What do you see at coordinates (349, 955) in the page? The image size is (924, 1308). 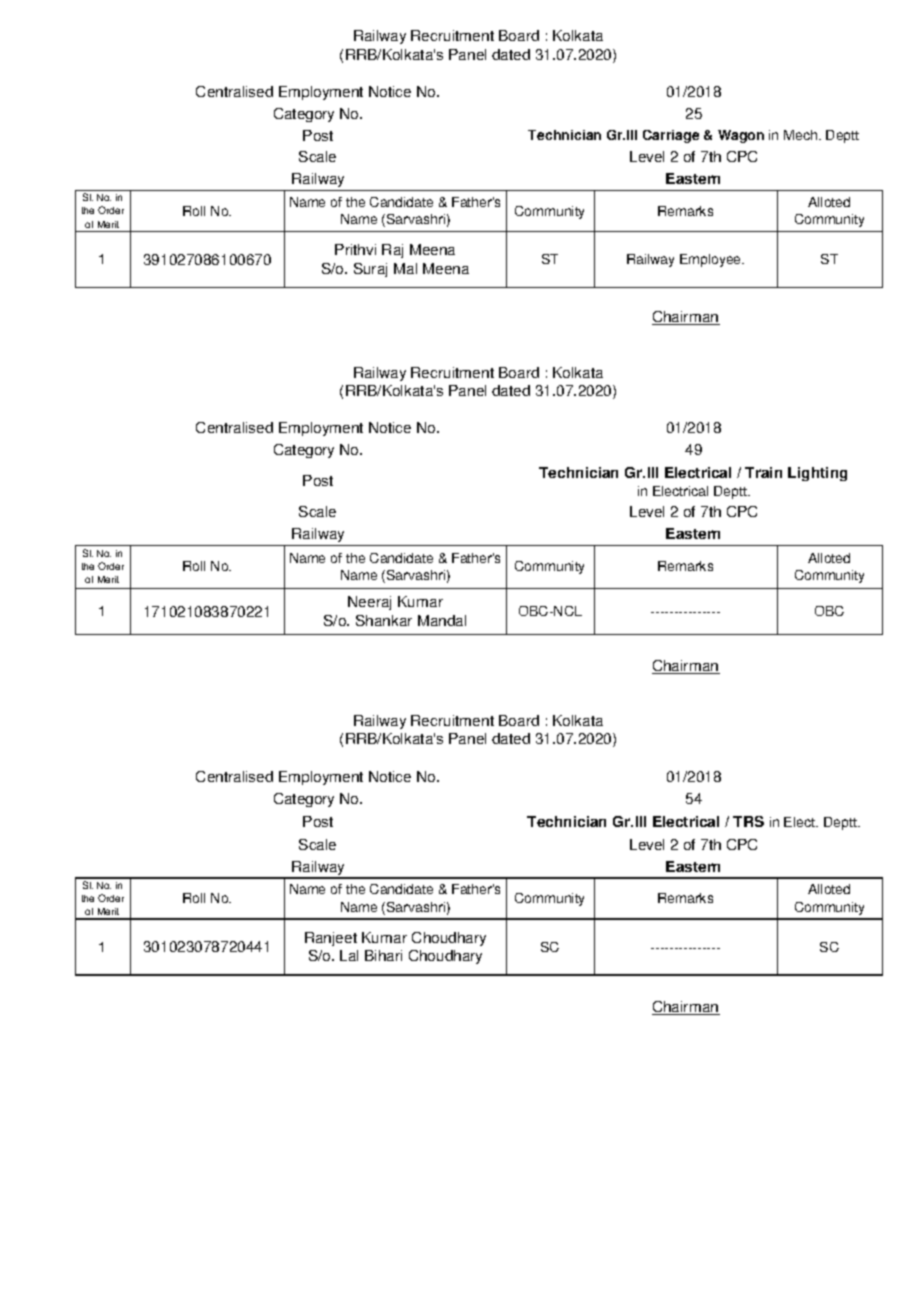 I see `Lal` at bounding box center [349, 955].
